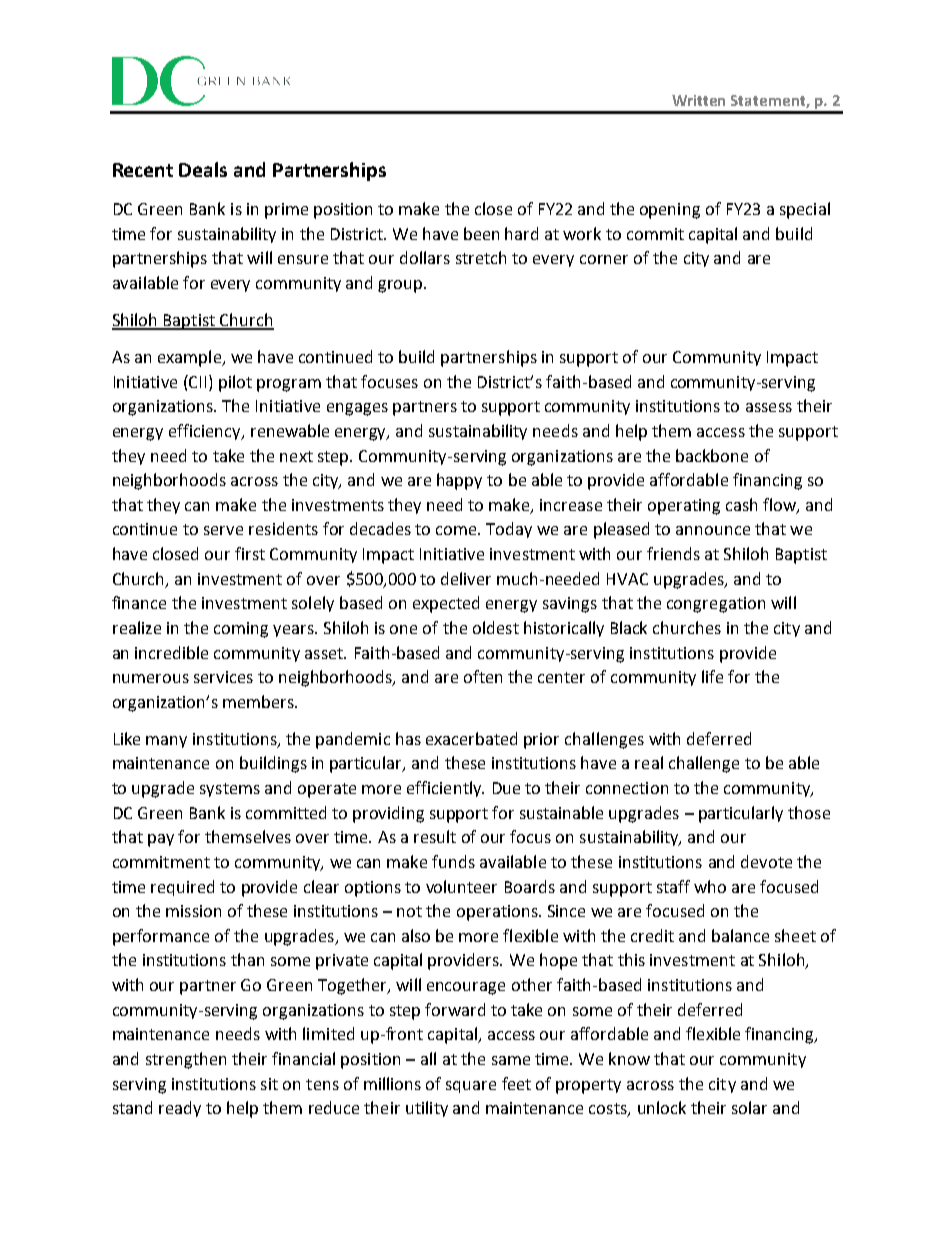 The image size is (952, 1233). Describe the element at coordinates (698, 100) in the screenshot. I see `Written` at that location.
